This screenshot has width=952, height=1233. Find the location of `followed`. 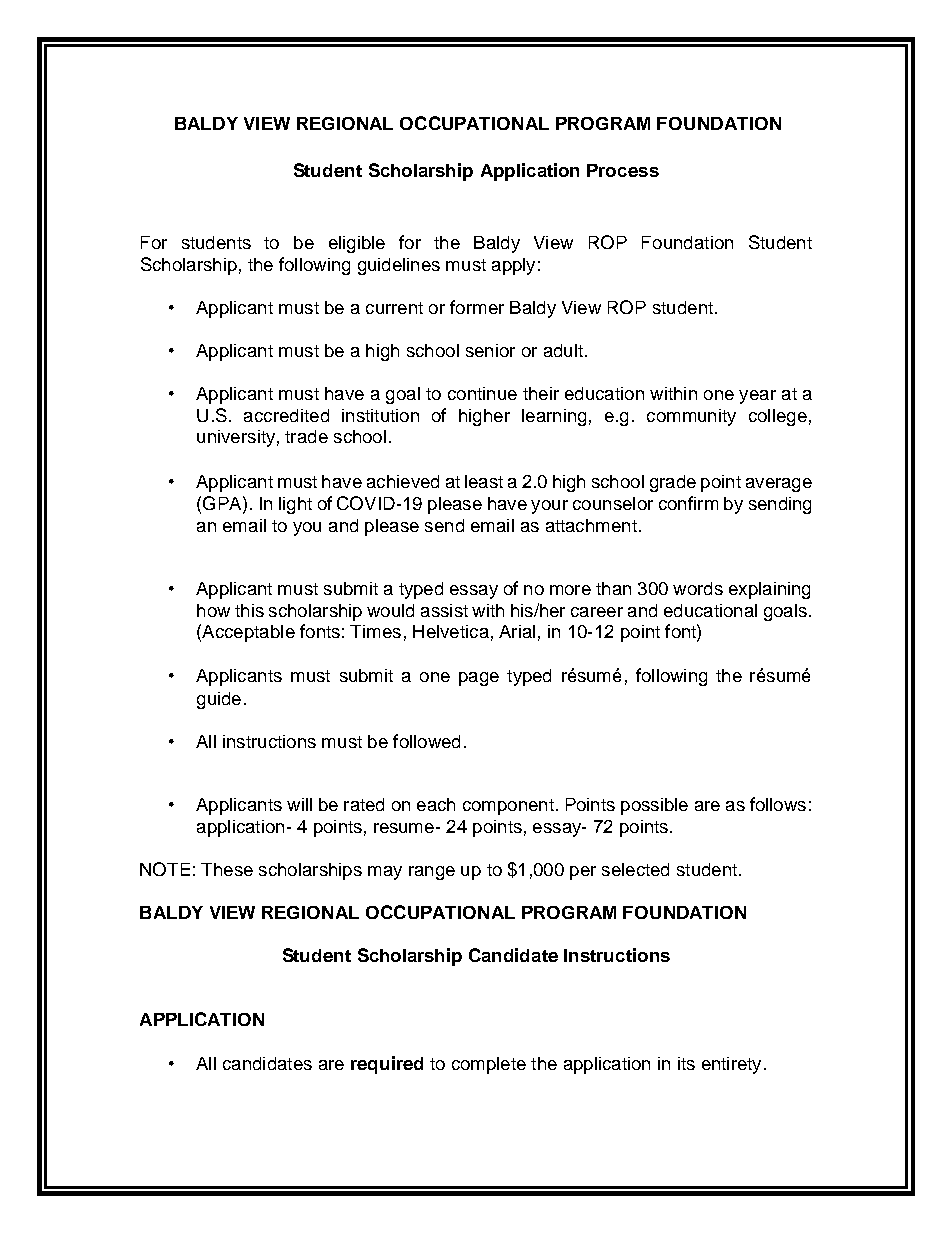

followed is located at coordinates (426, 741).
